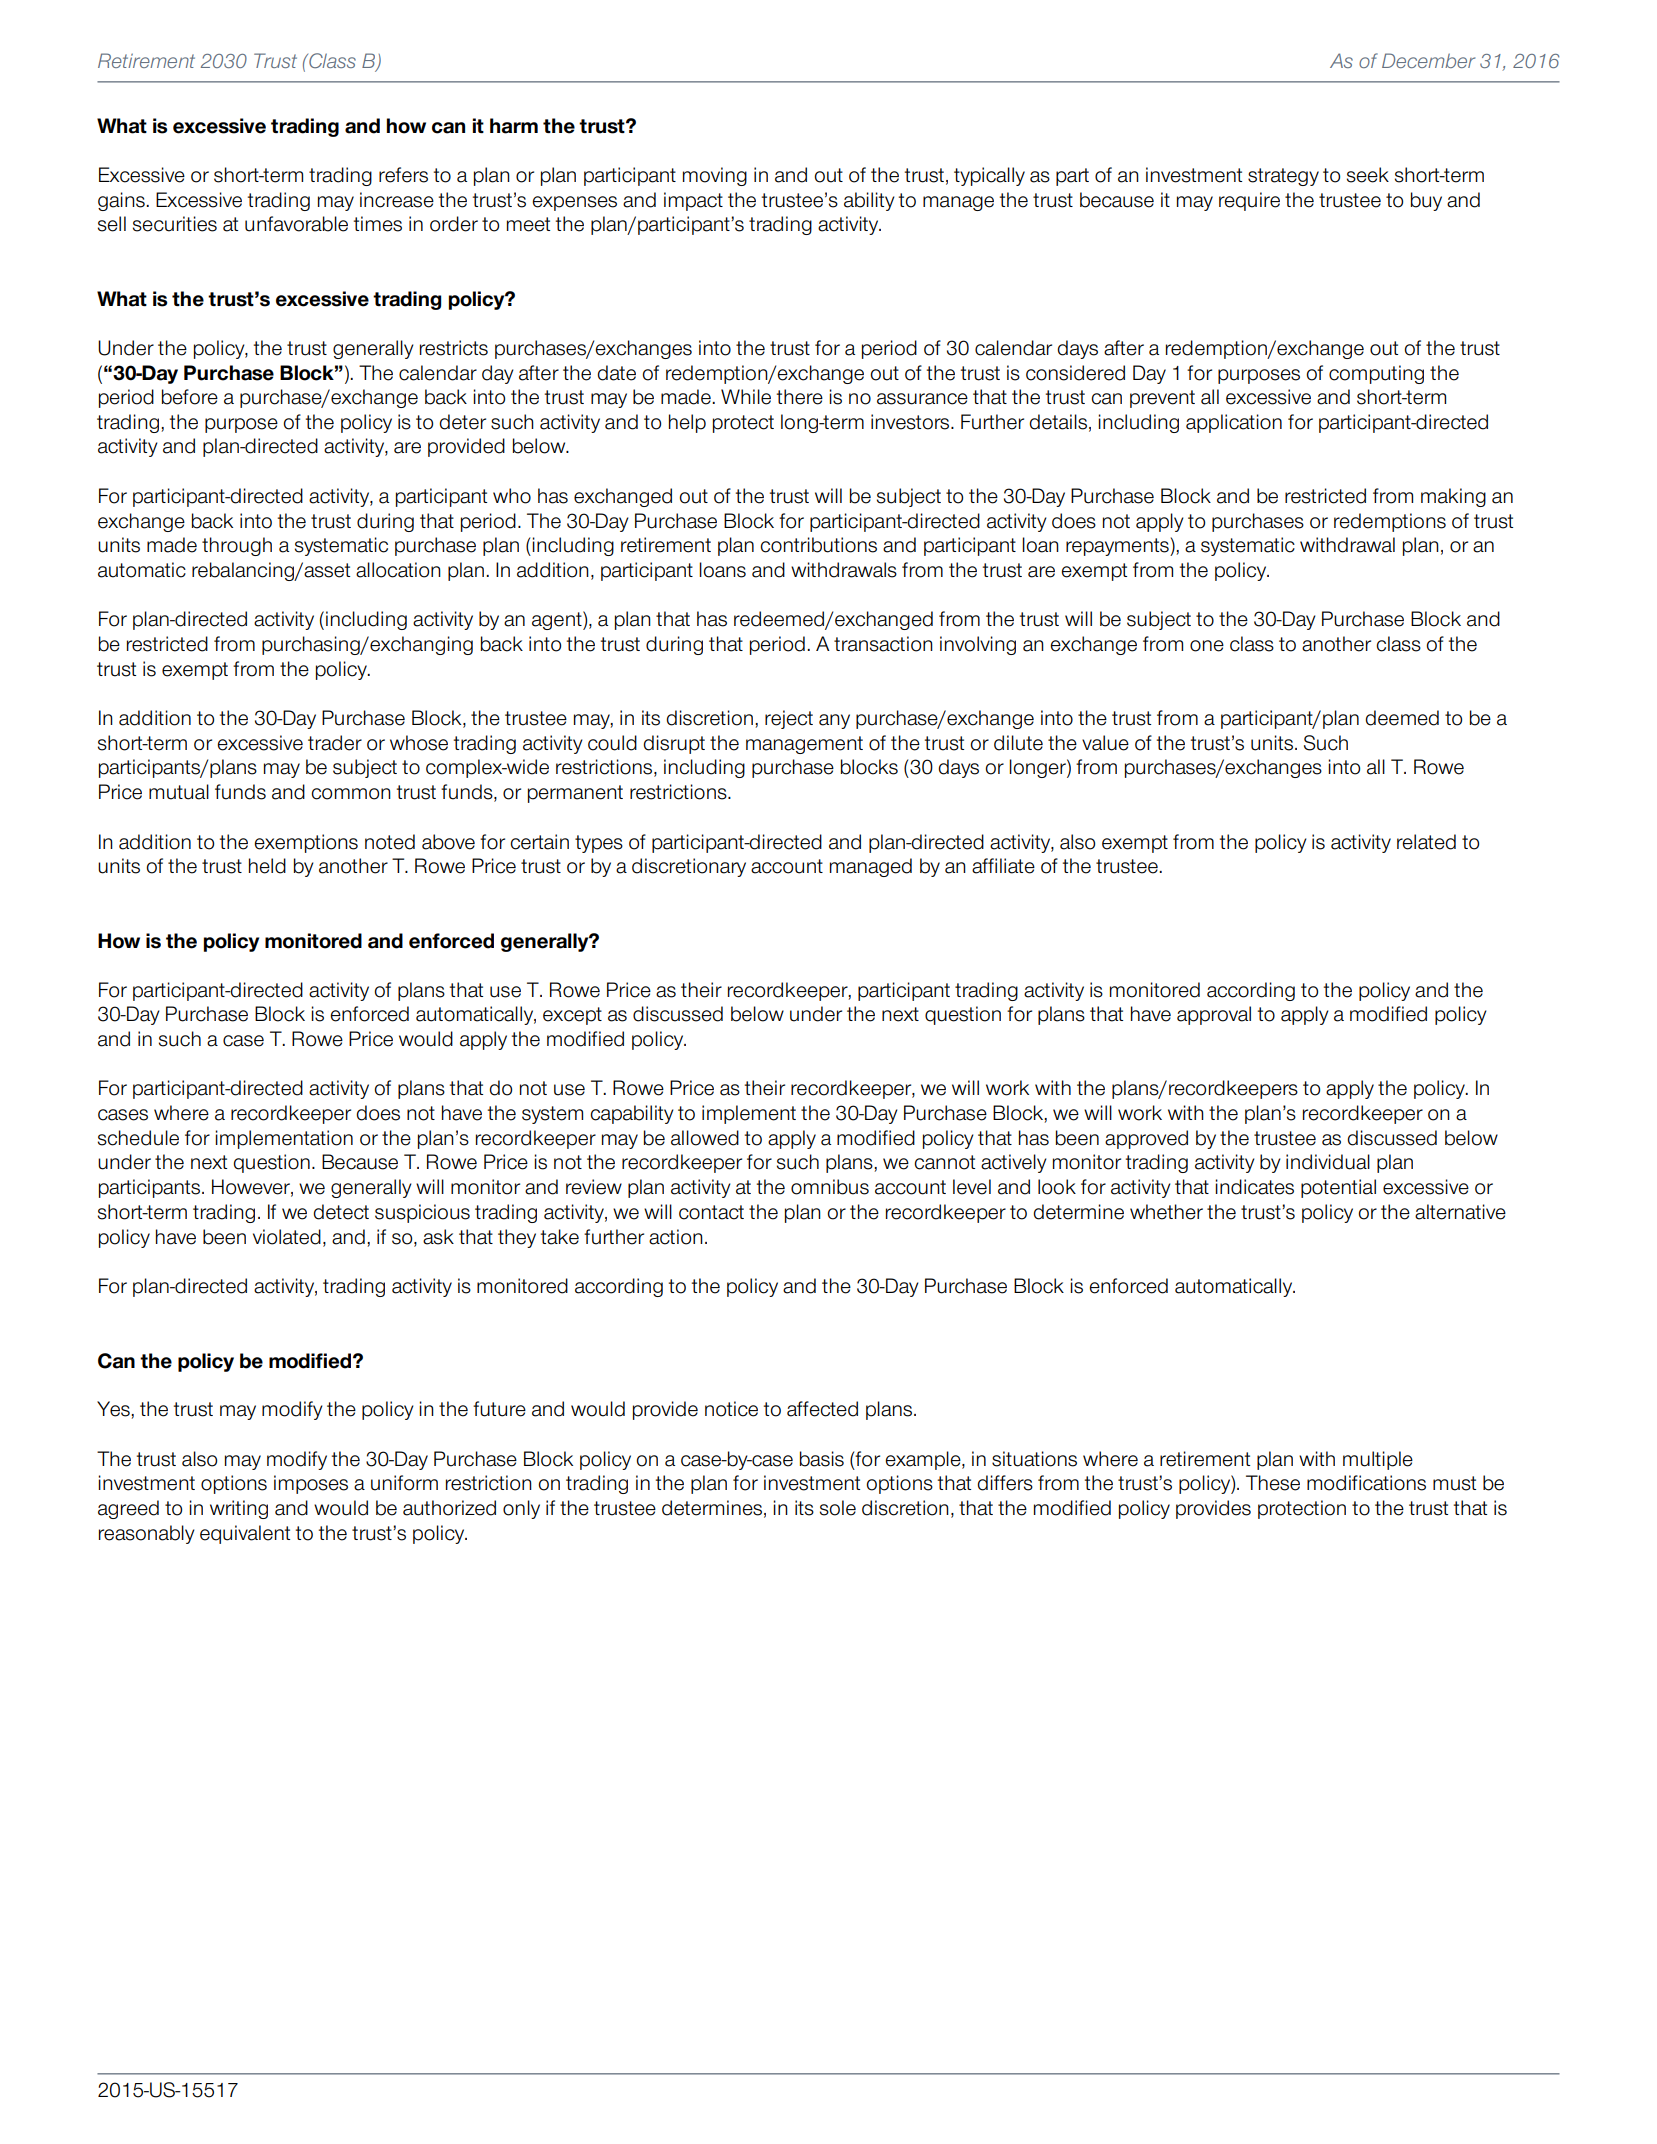  Describe the element at coordinates (311, 1484) in the image. I see `imposes` at that location.
